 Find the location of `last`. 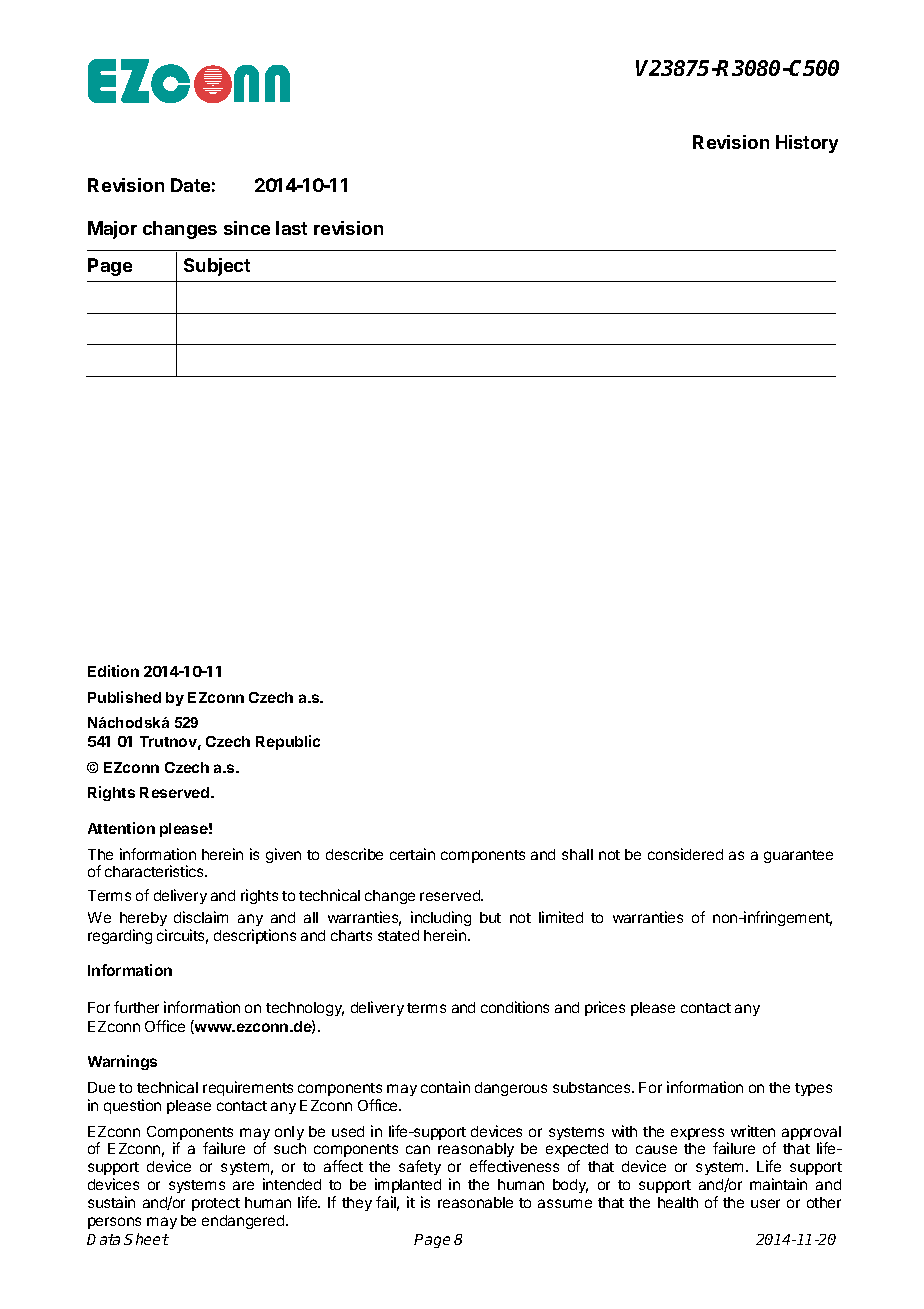

last is located at coordinates (291, 228).
